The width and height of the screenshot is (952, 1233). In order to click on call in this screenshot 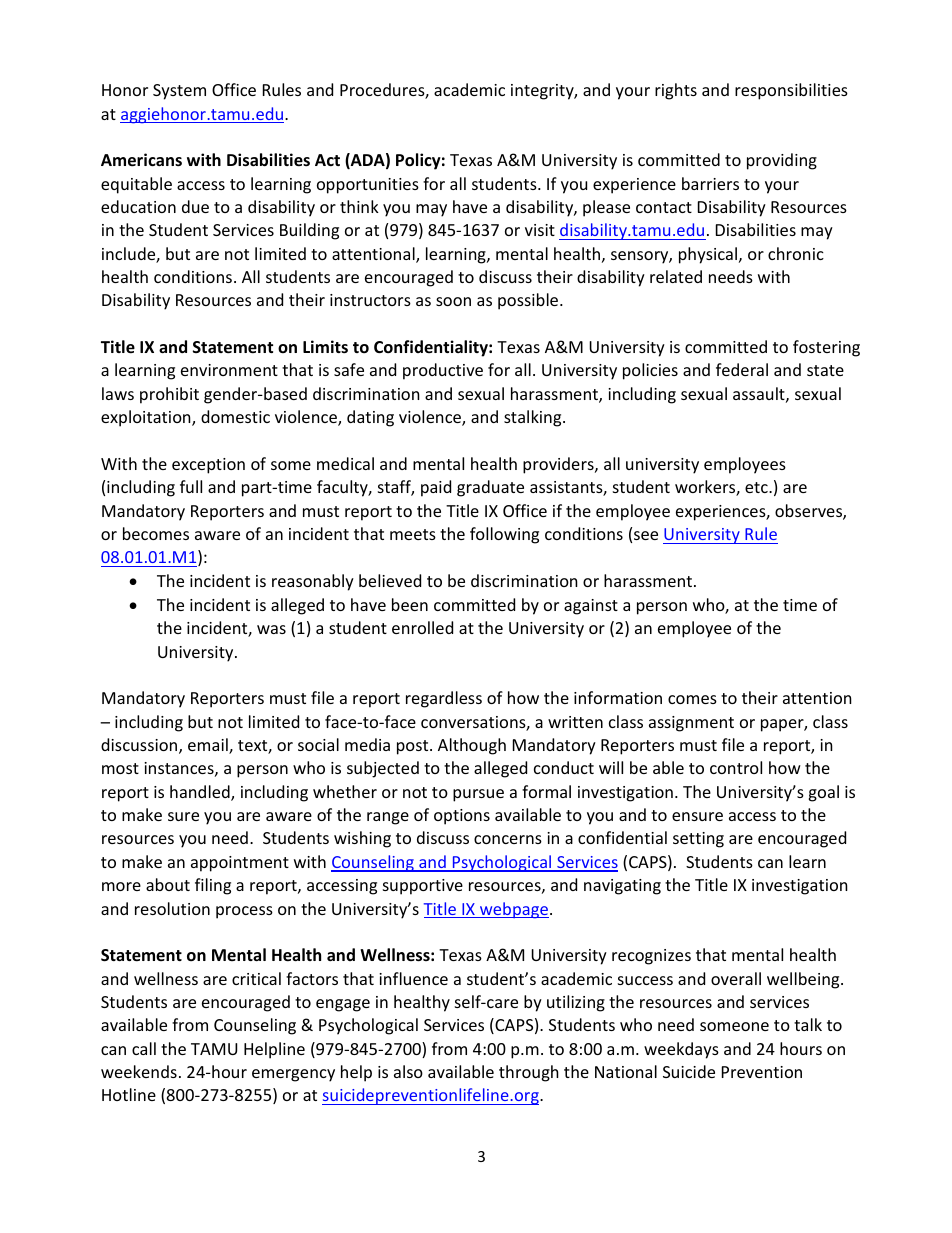, I will do `click(144, 1048)`.
